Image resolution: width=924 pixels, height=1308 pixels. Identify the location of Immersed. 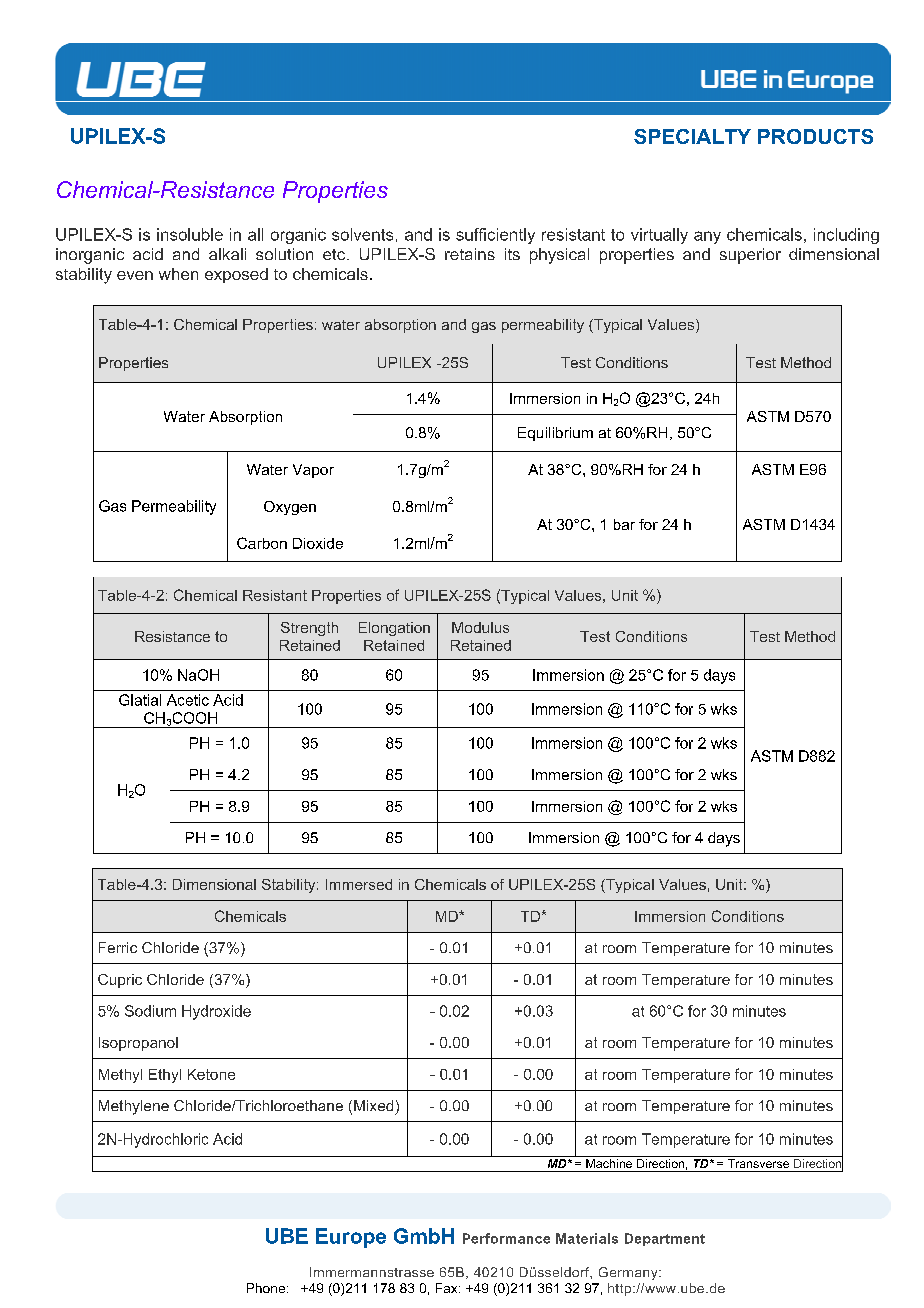
(359, 884).
